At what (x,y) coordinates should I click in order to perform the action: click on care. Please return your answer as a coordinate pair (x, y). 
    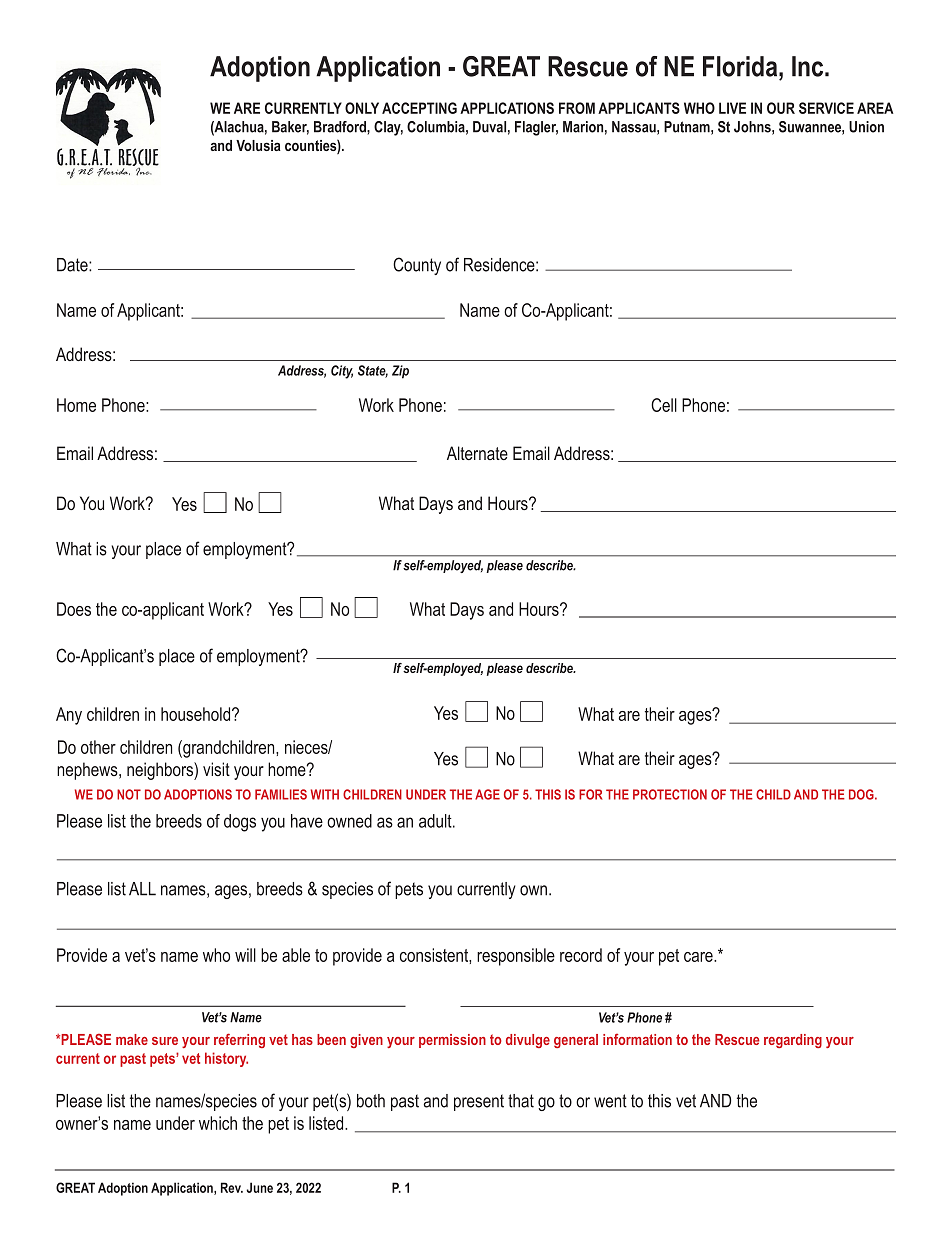
    Looking at the image, I should click on (699, 957).
